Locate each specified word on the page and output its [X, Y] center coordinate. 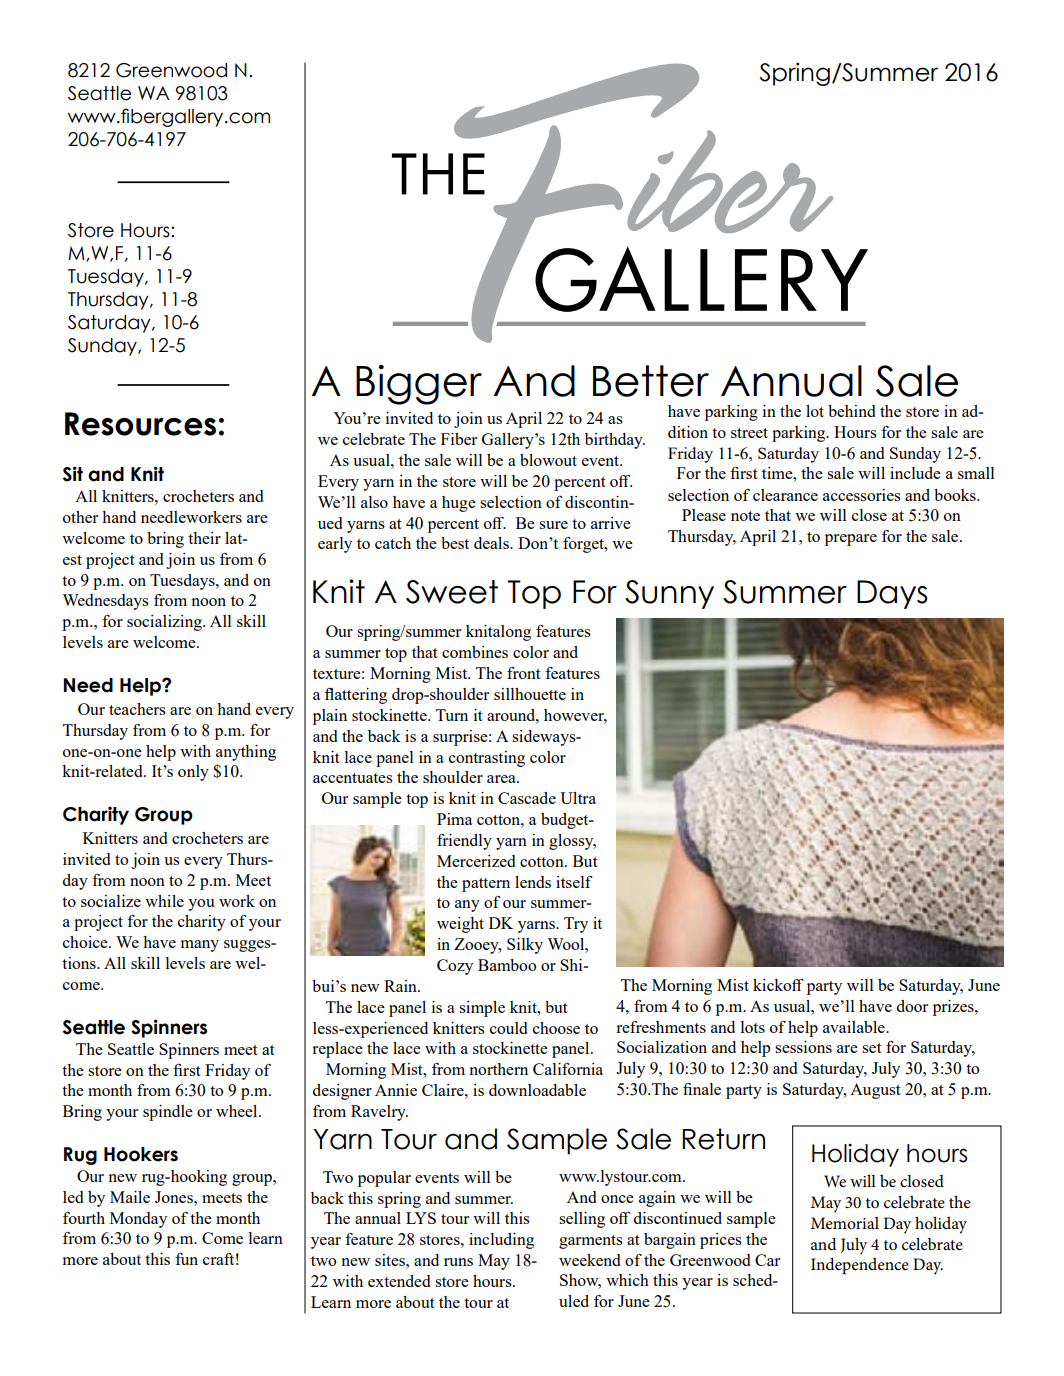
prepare [851, 540]
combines [475, 652]
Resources [140, 424]
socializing [165, 623]
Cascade [527, 798]
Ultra [578, 798]
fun [186, 1259]
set [872, 1048]
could [508, 1028]
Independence [860, 1266]
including [501, 1241]
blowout [548, 460]
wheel [238, 1111]
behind [851, 411]
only [193, 773]
